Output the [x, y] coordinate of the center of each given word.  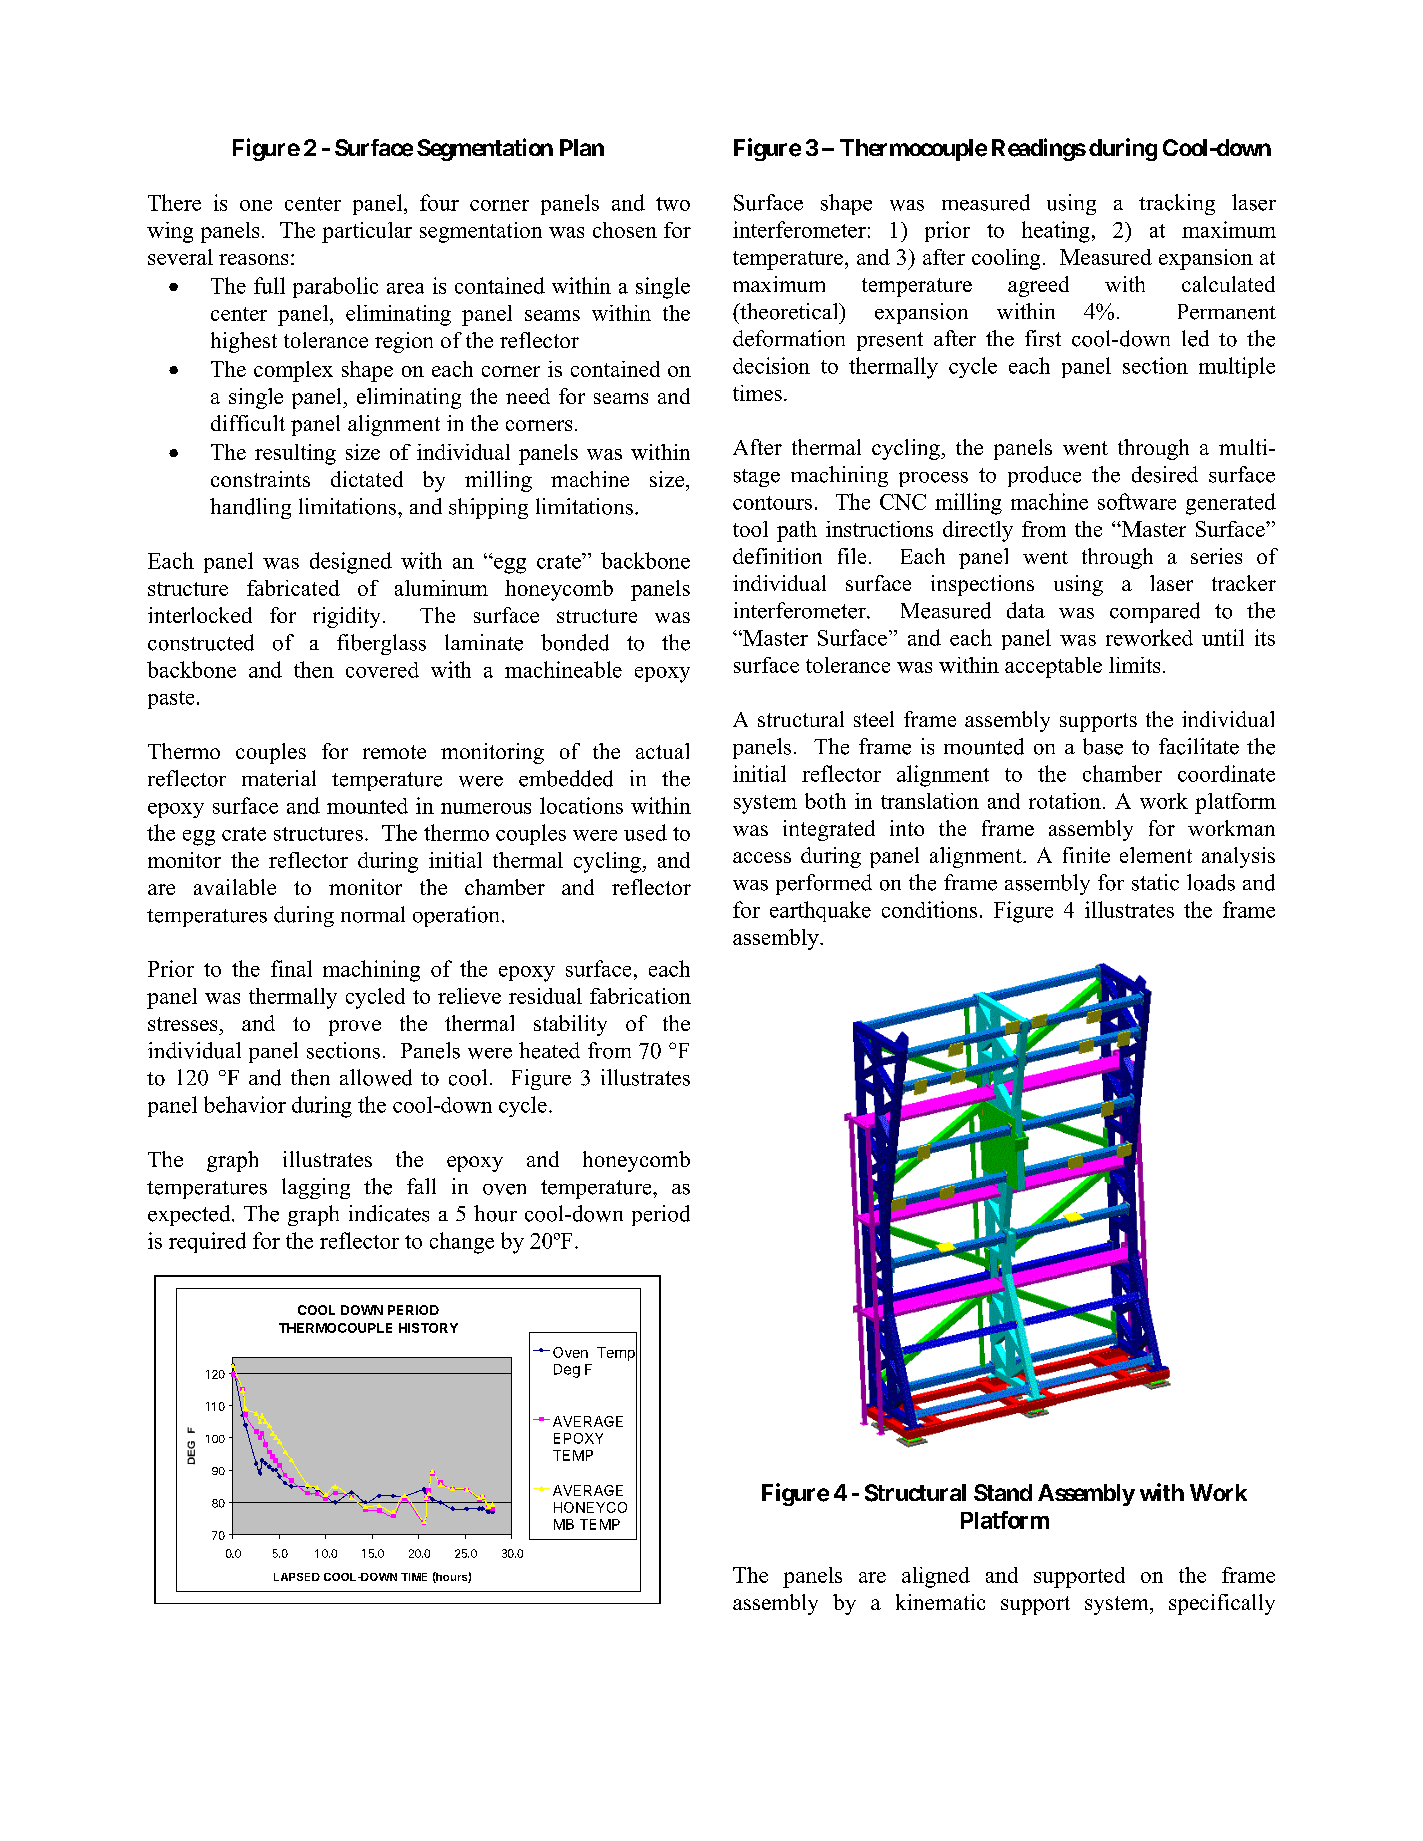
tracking [1177, 204]
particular [367, 232]
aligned [936, 1577]
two [673, 204]
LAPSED [297, 1577]
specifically [1222, 1604]
